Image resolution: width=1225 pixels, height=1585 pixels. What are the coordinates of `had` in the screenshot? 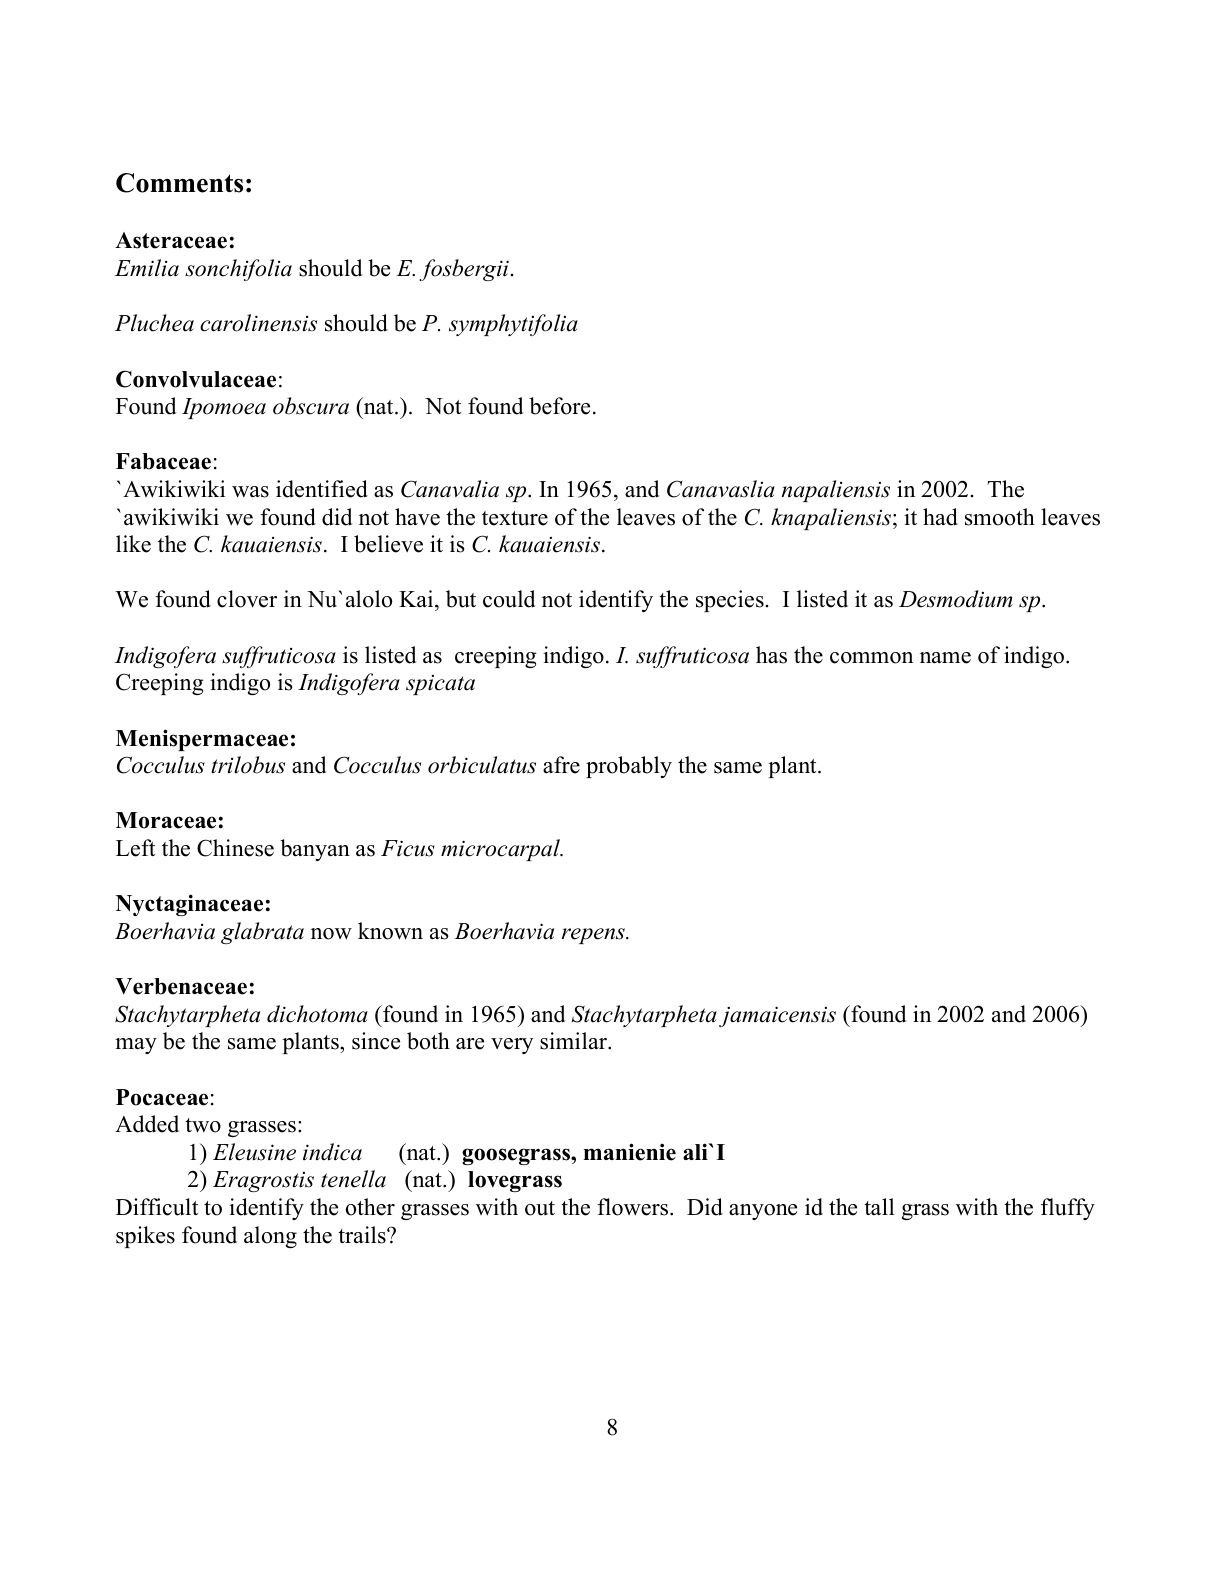 It's located at (940, 517).
